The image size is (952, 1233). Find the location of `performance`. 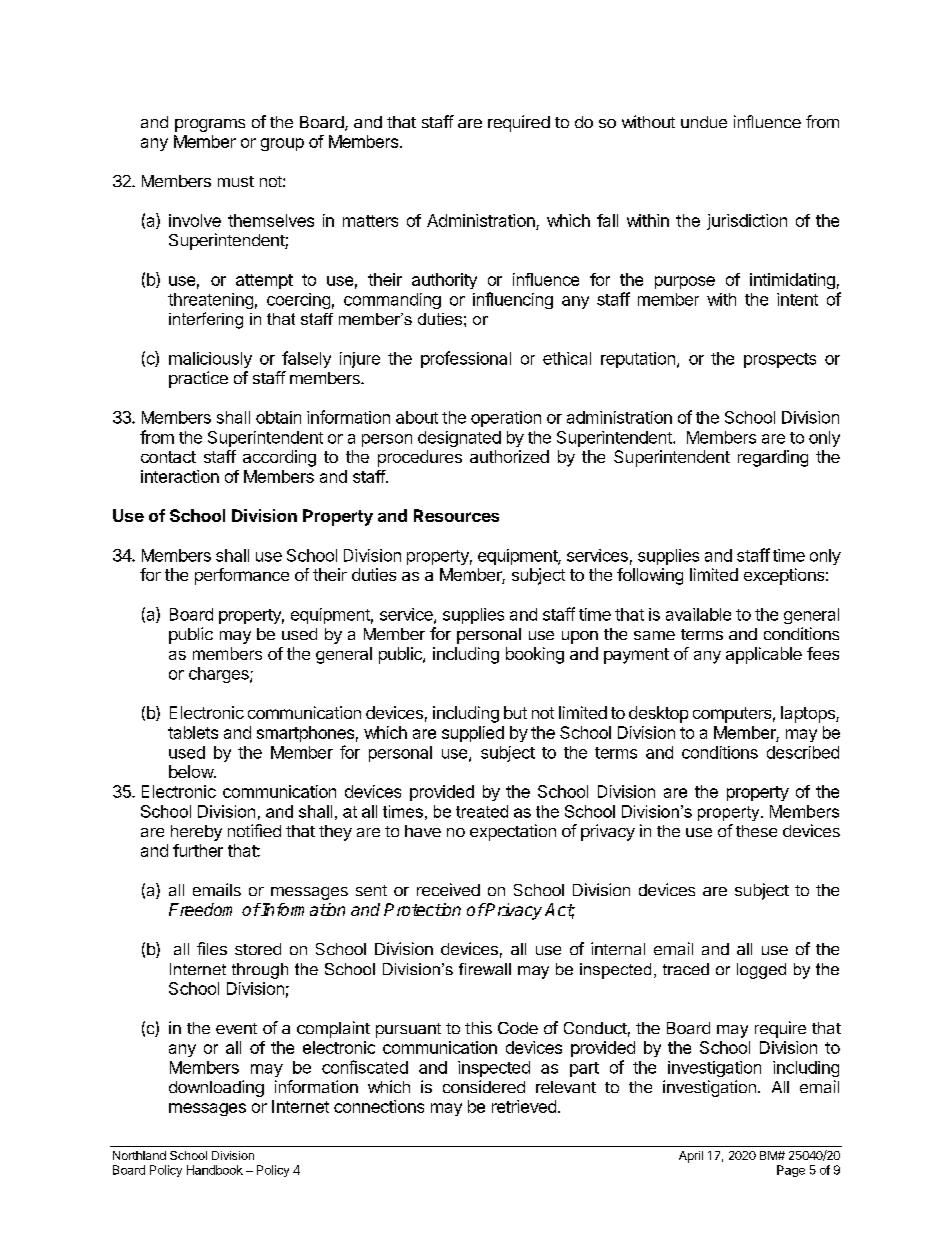

performance is located at coordinates (242, 576).
